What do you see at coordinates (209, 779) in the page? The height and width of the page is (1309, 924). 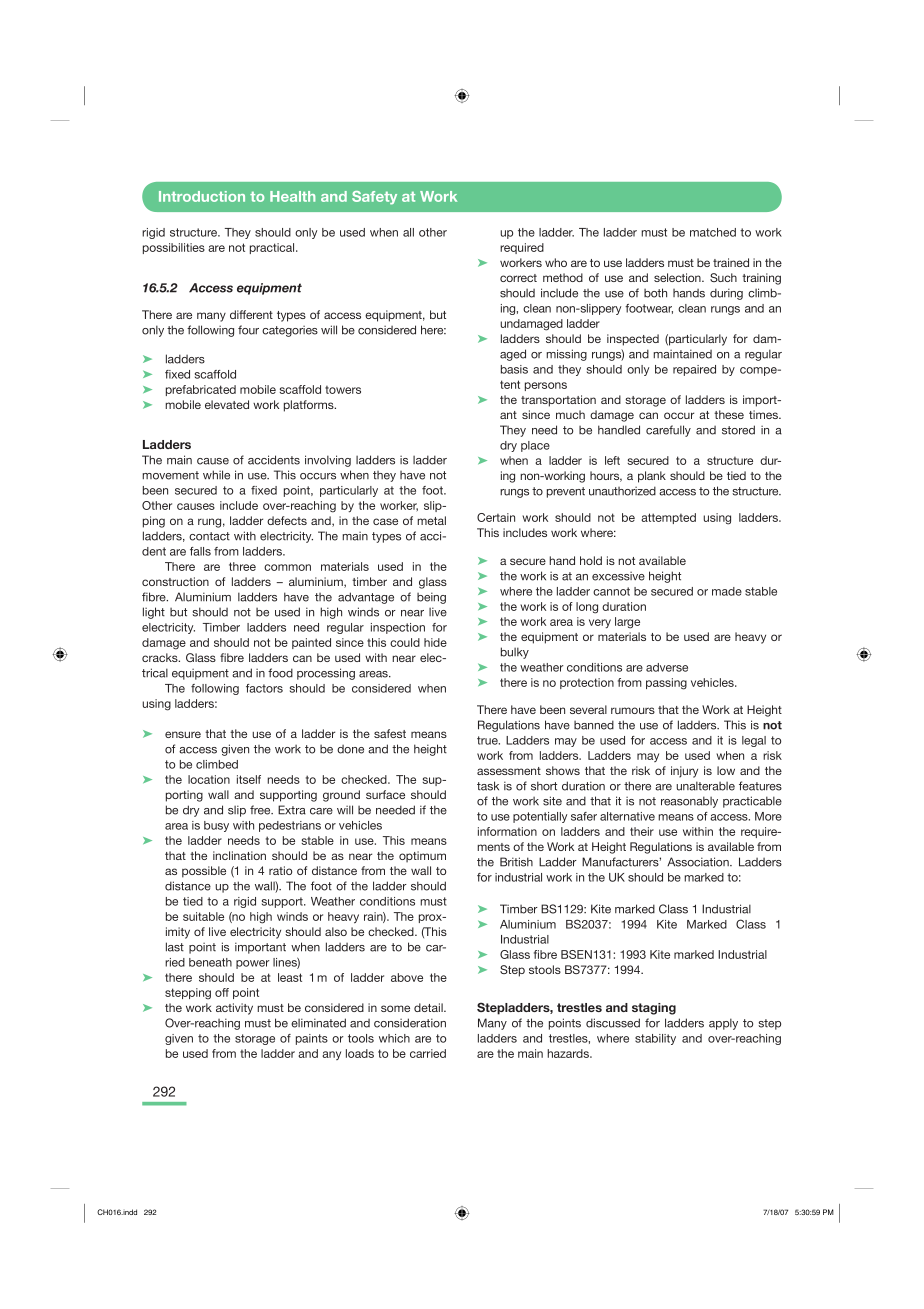 I see `location` at bounding box center [209, 779].
